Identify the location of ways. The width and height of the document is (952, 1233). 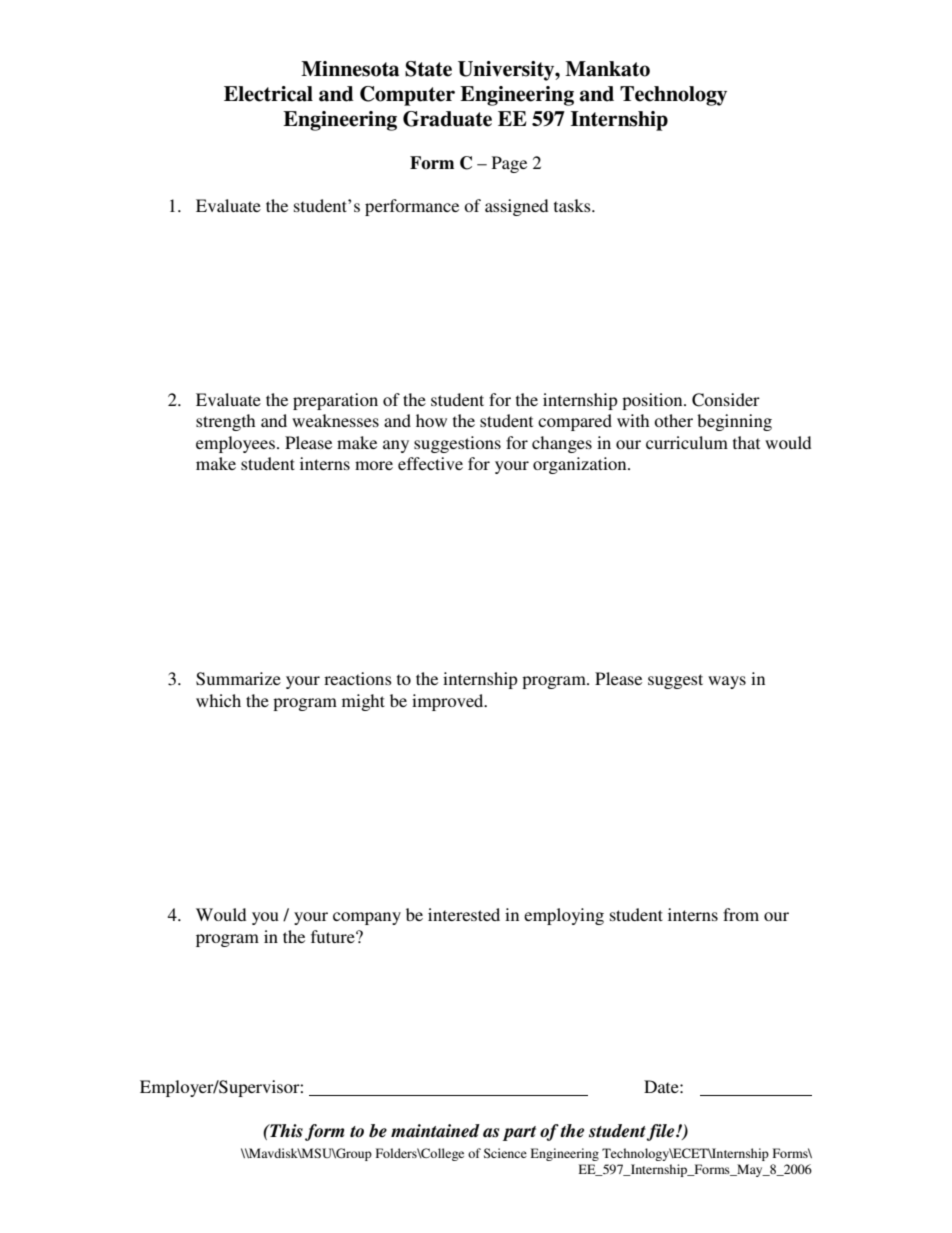
(727, 682).
